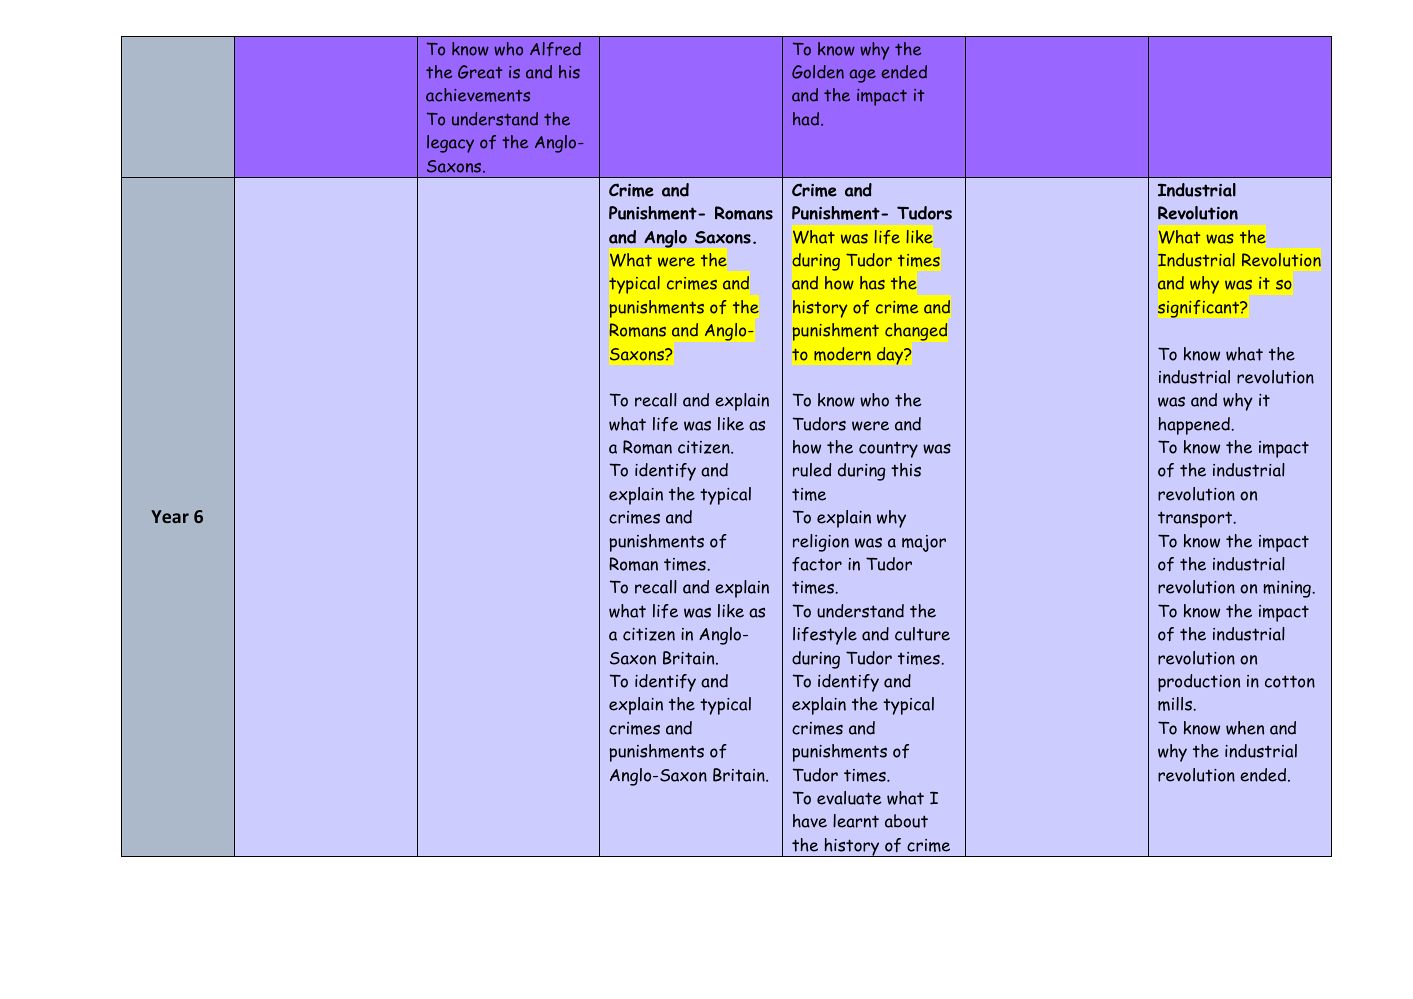  What do you see at coordinates (862, 76) in the document?
I see `age` at bounding box center [862, 76].
